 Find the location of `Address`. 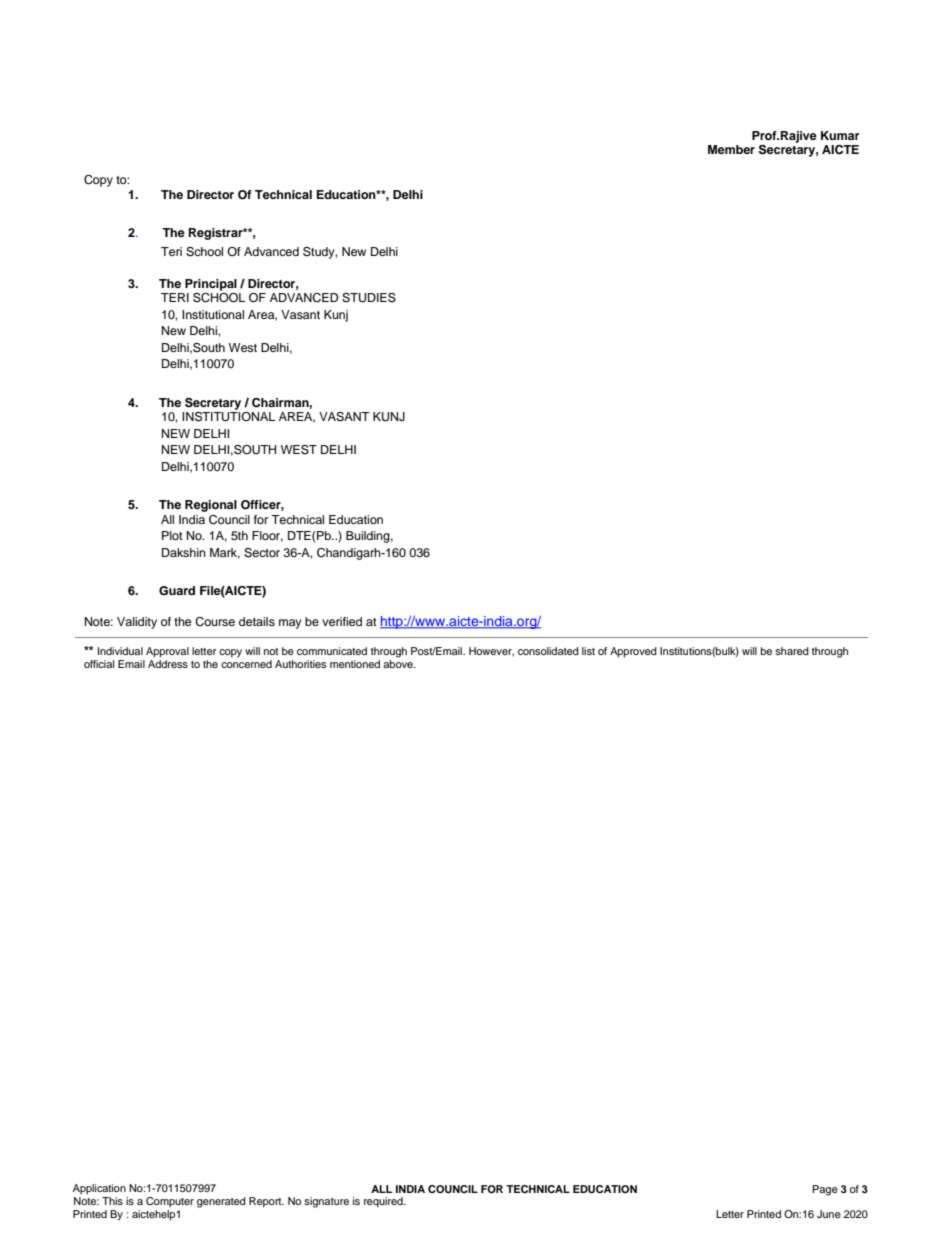

Address is located at coordinates (168, 664).
